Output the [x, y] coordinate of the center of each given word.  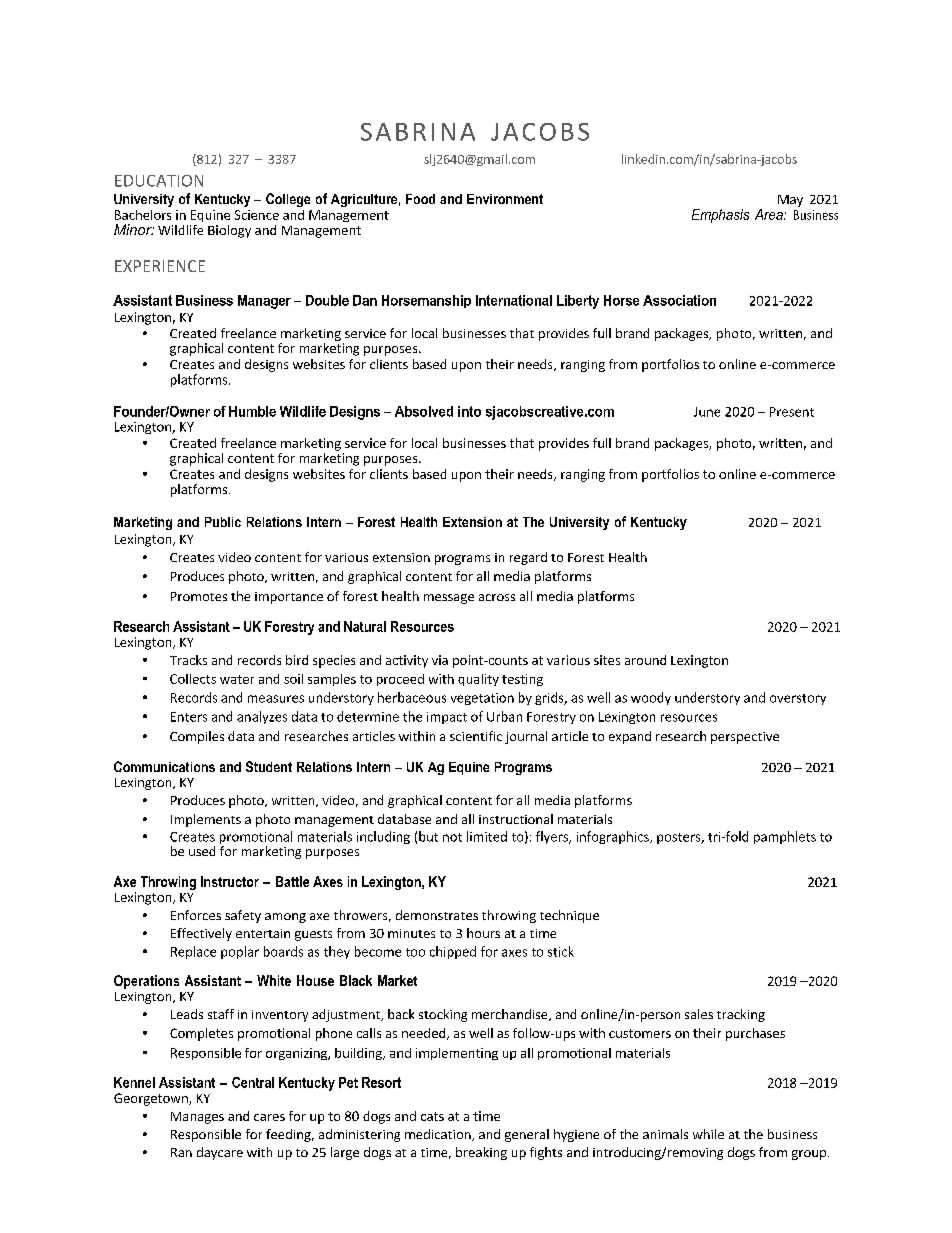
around [645, 660]
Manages [197, 1118]
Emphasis [720, 216]
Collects [193, 679]
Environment [505, 199]
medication [439, 1135]
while [708, 1134]
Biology [229, 231]
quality [478, 680]
